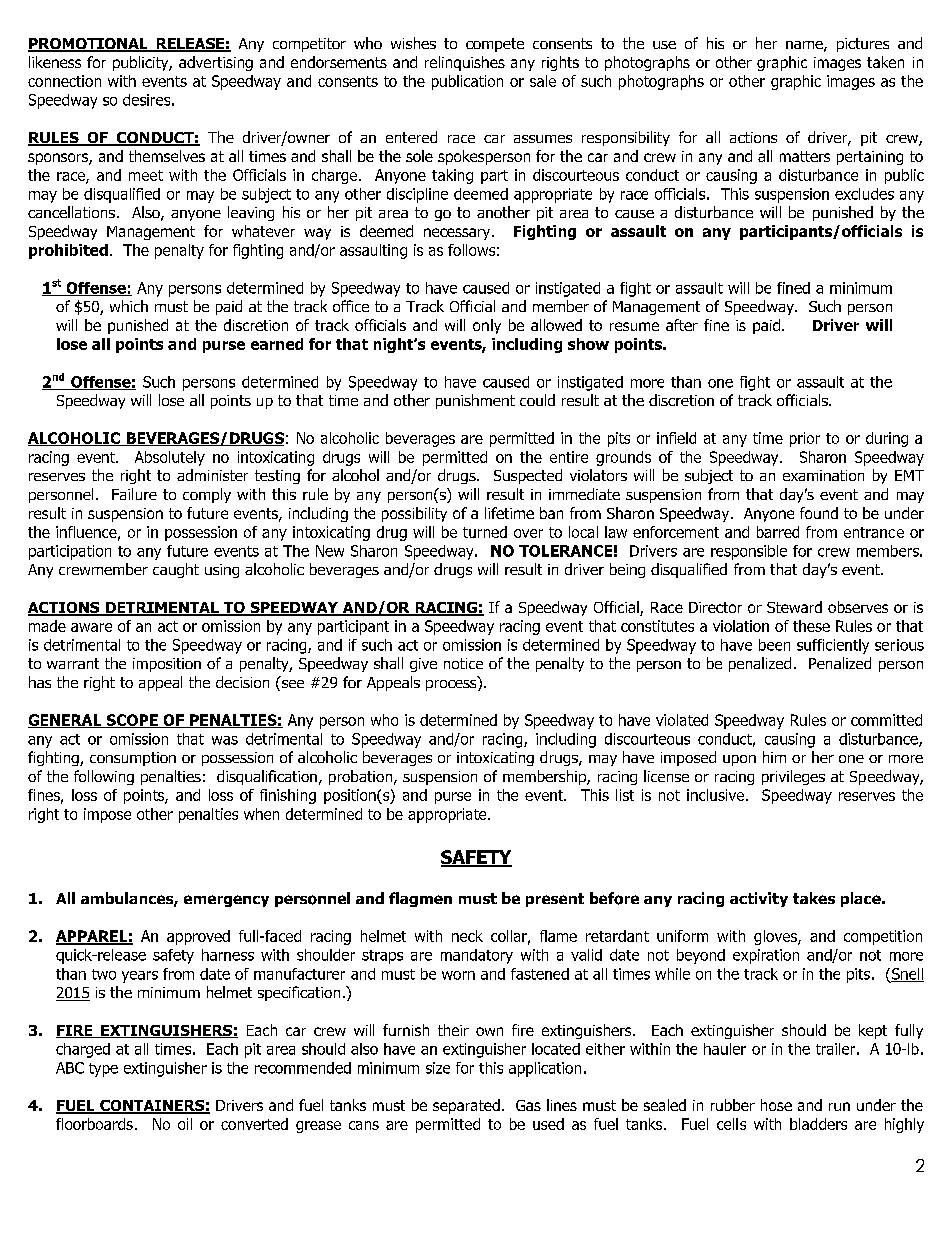  What do you see at coordinates (485, 532) in the document?
I see `turned` at bounding box center [485, 532].
